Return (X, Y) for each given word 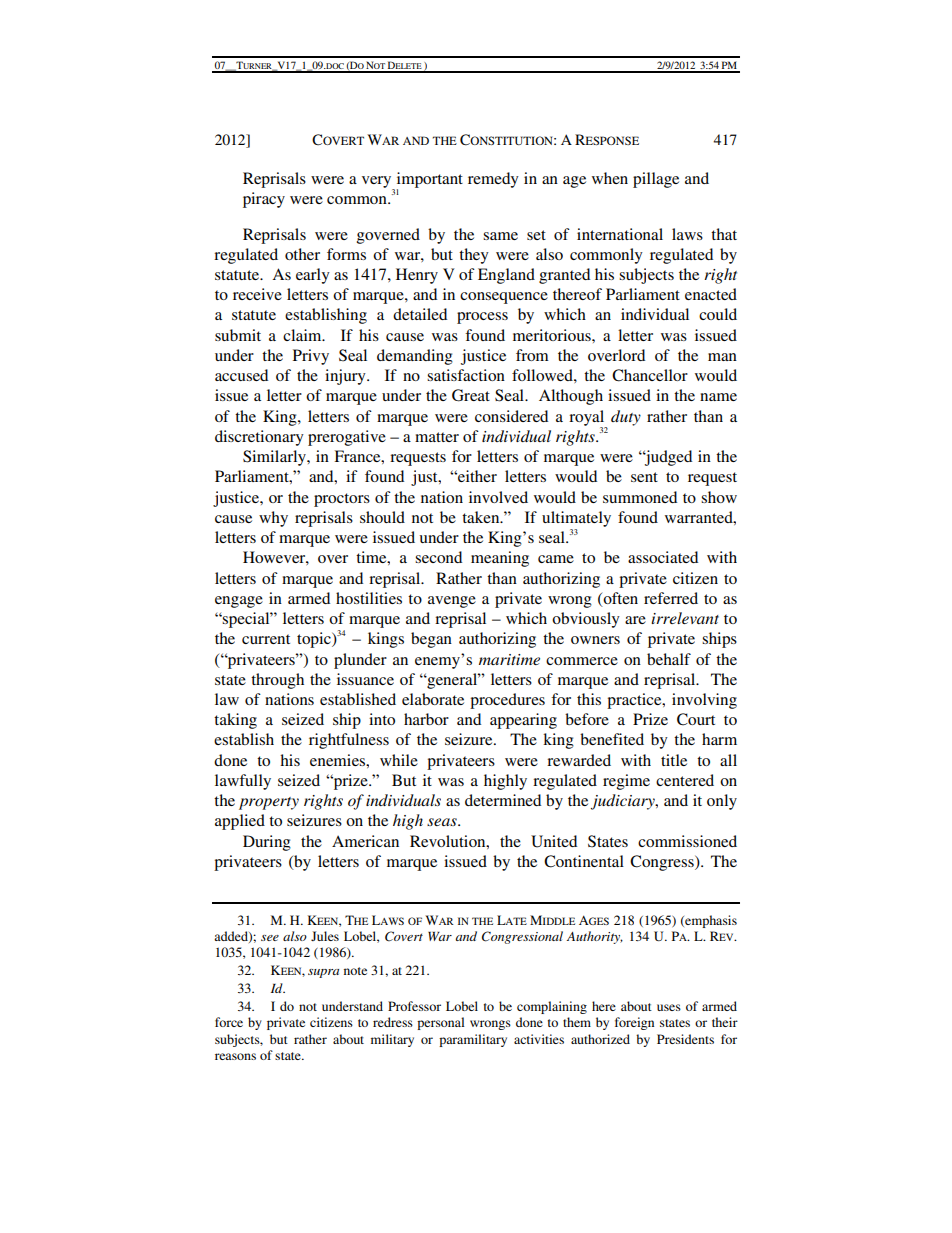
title (674, 760)
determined (503, 800)
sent (644, 477)
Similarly (275, 458)
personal (440, 1023)
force (229, 1022)
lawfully (243, 782)
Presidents (685, 1039)
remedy (493, 180)
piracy (264, 200)
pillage (656, 180)
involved (498, 497)
